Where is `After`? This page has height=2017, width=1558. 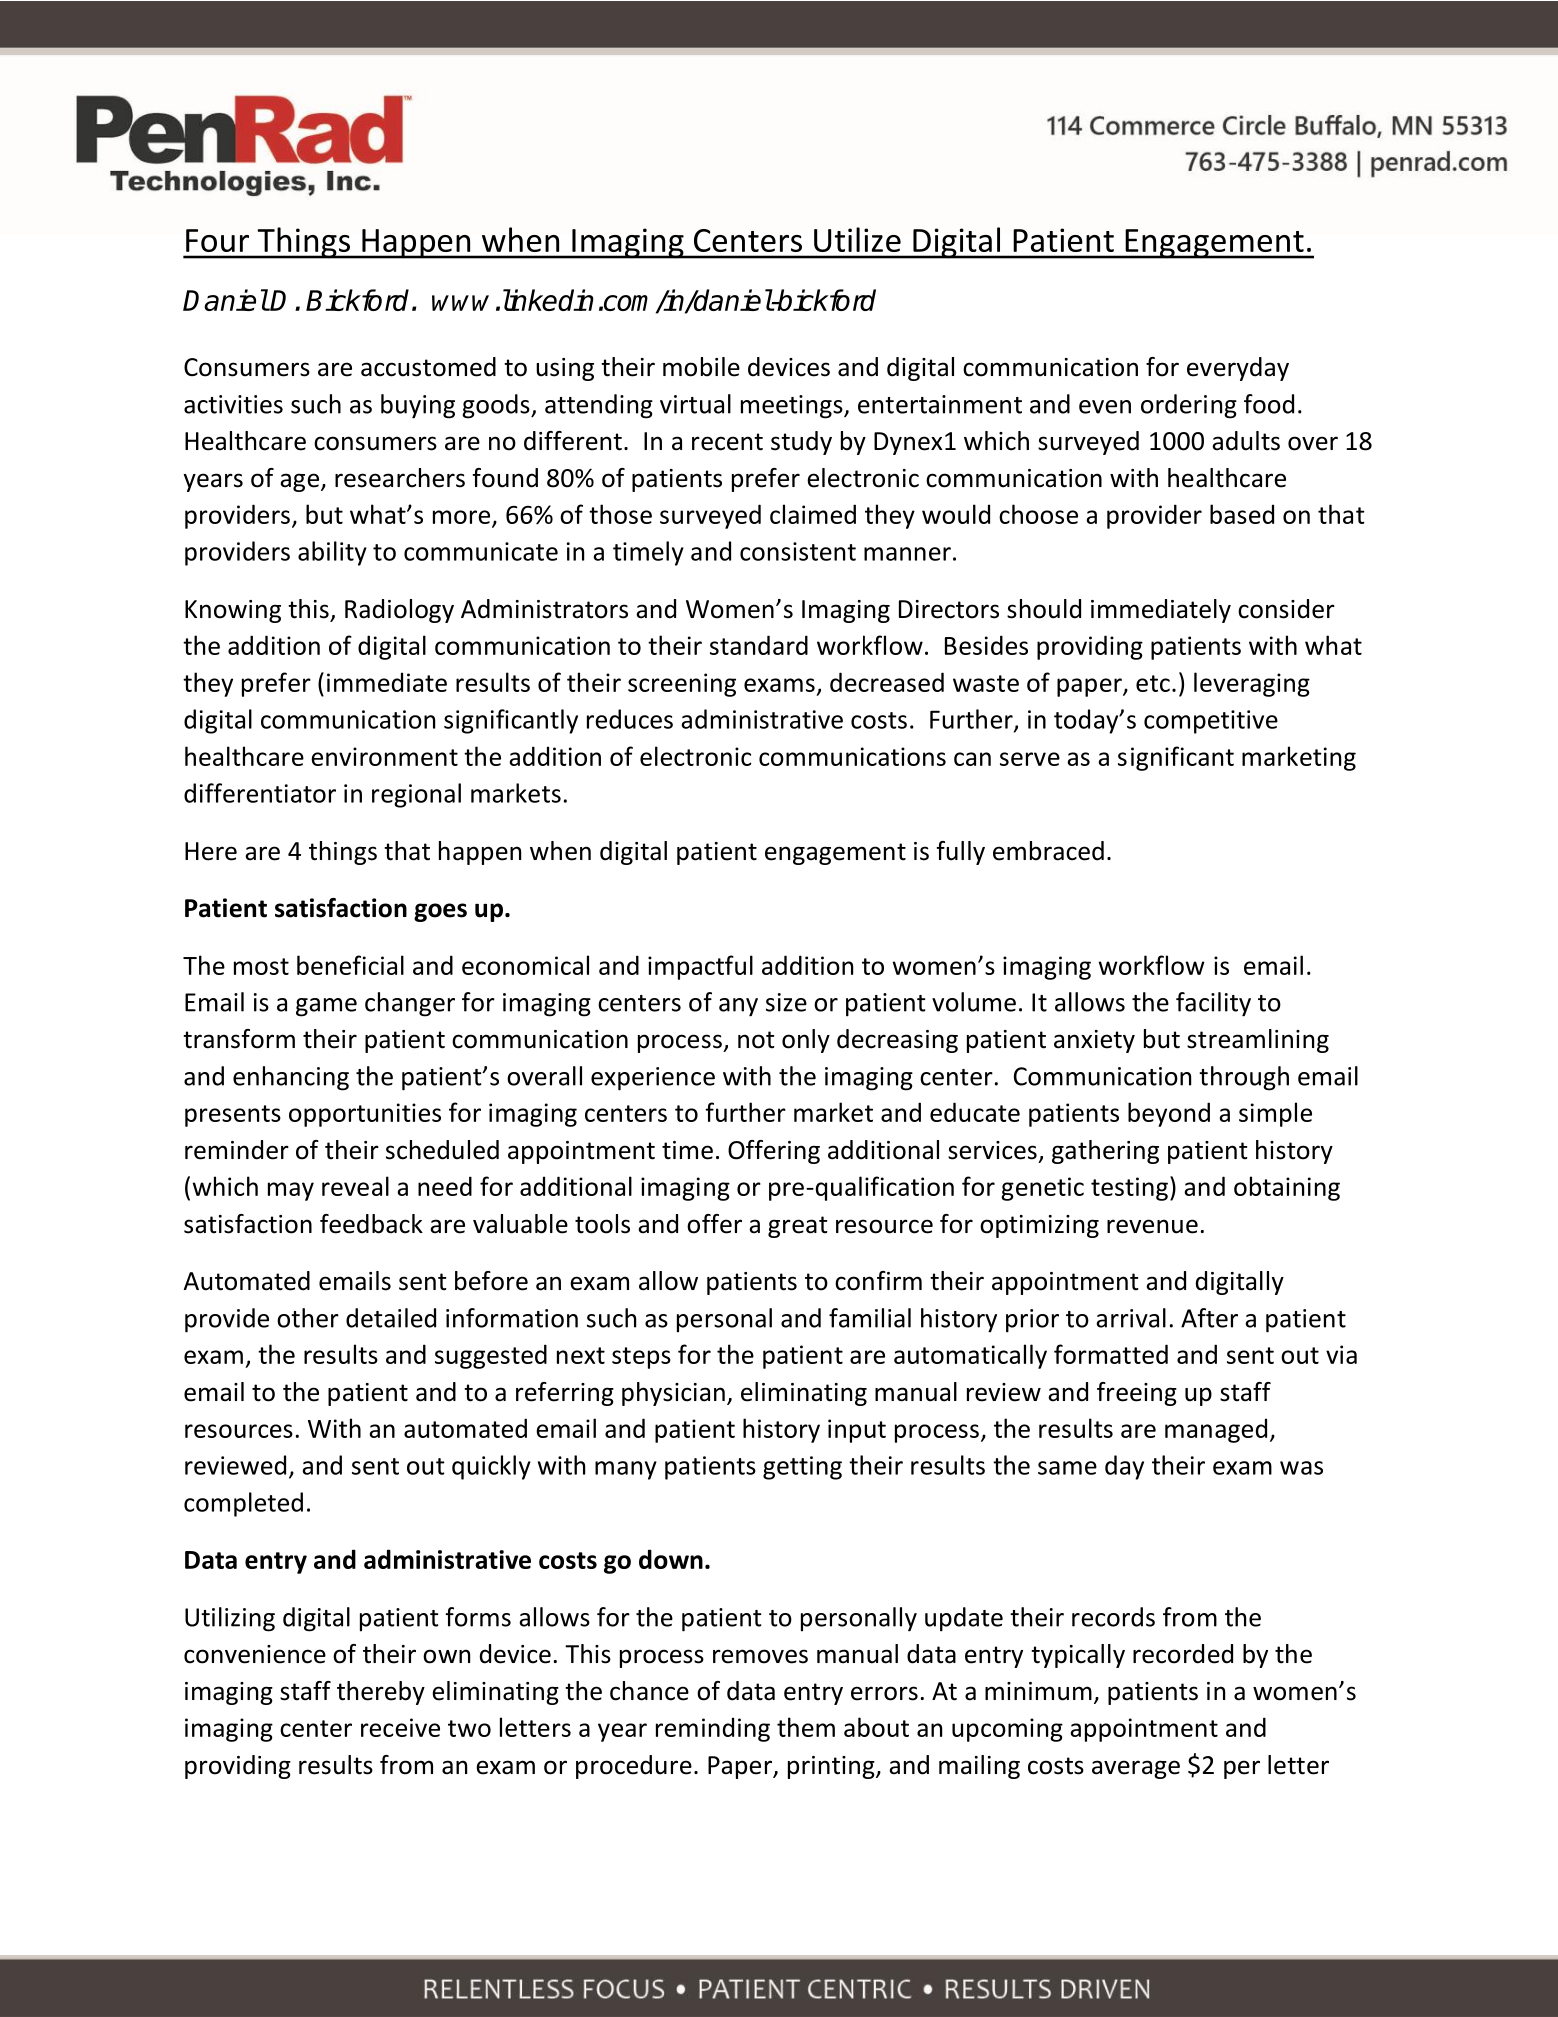 After is located at coordinates (1209, 1318).
